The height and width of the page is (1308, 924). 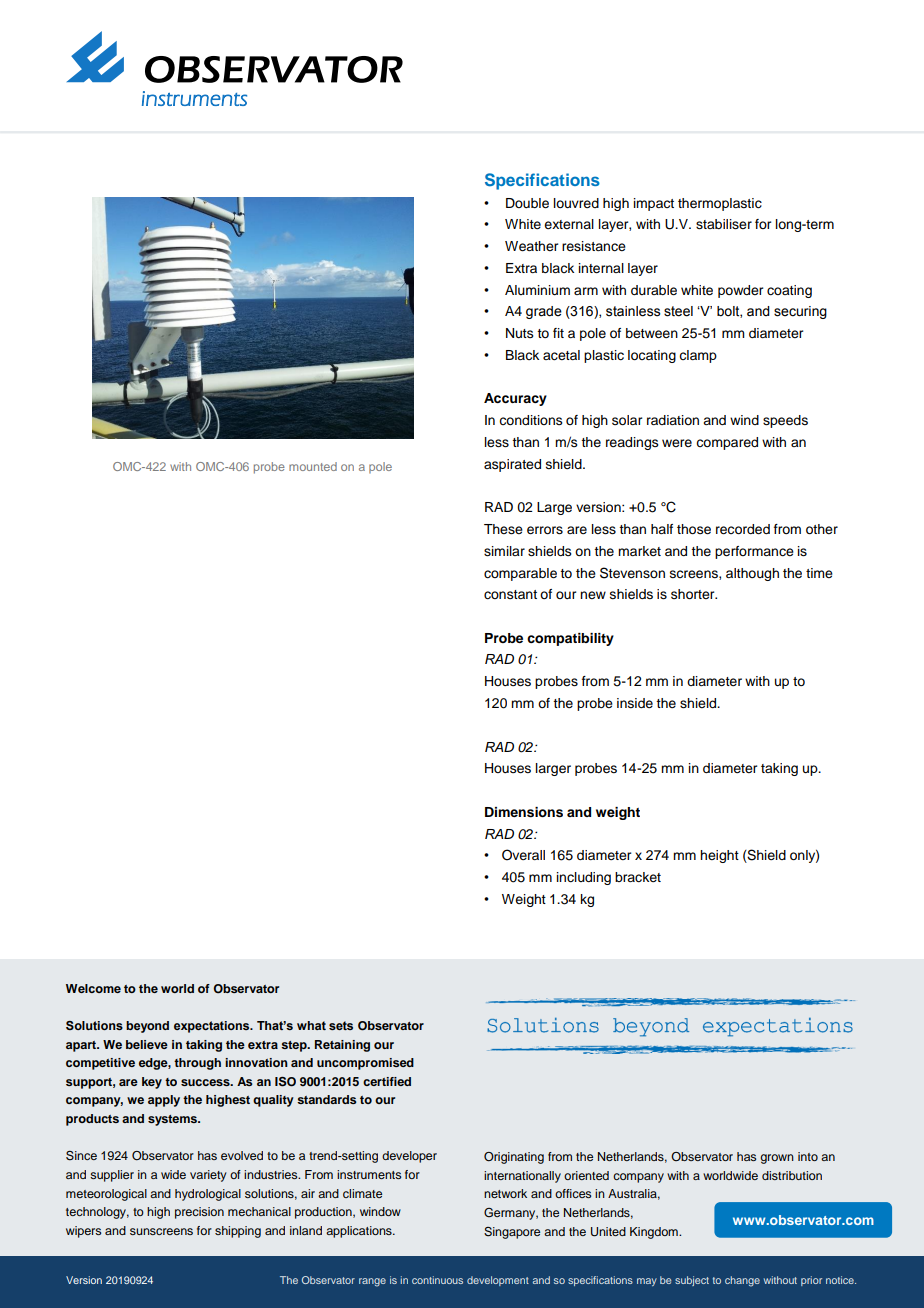 I want to click on constant, so click(x=510, y=595).
